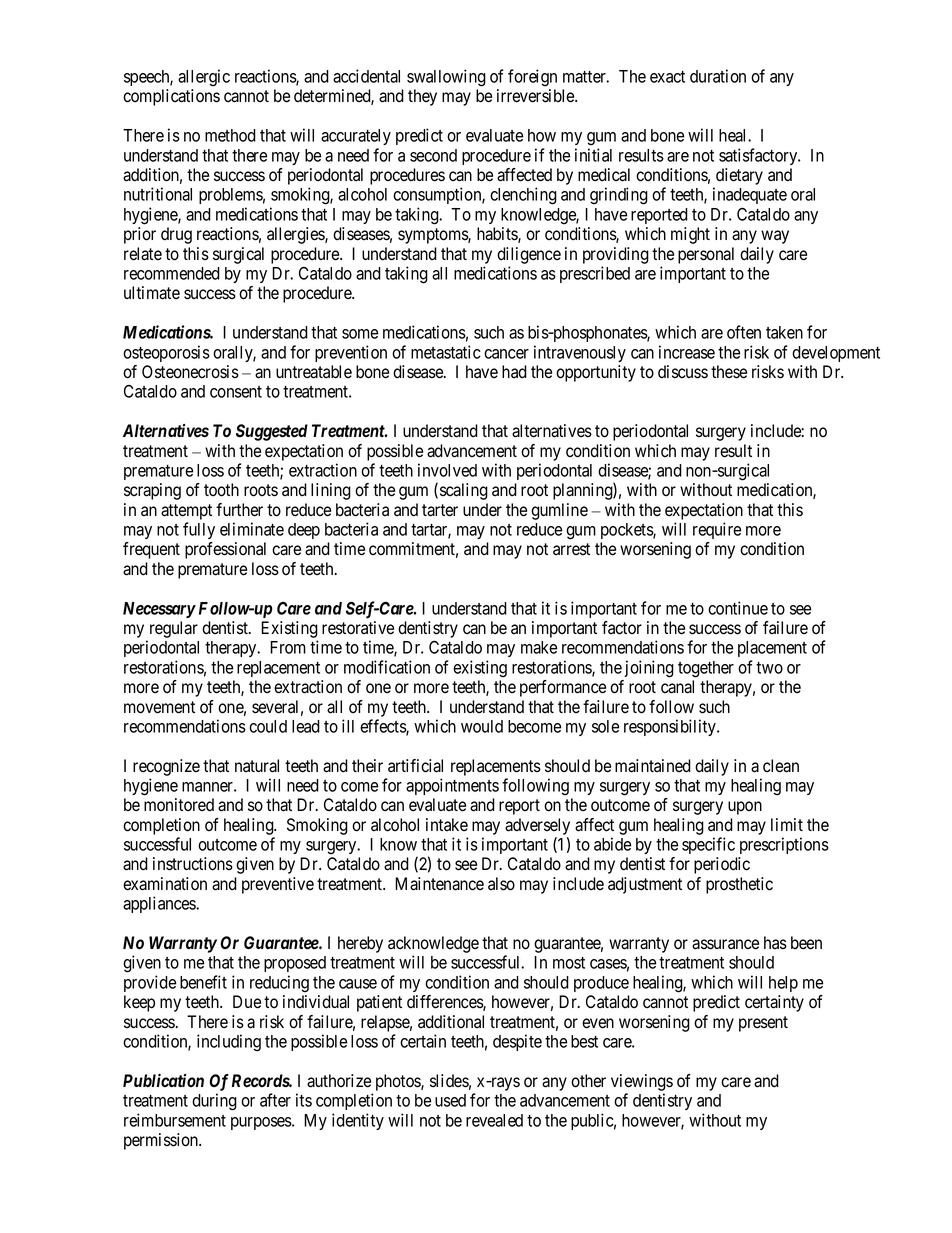 This screenshot has height=1233, width=952. Describe the element at coordinates (738, 608) in the screenshot. I see `continue` at that location.
